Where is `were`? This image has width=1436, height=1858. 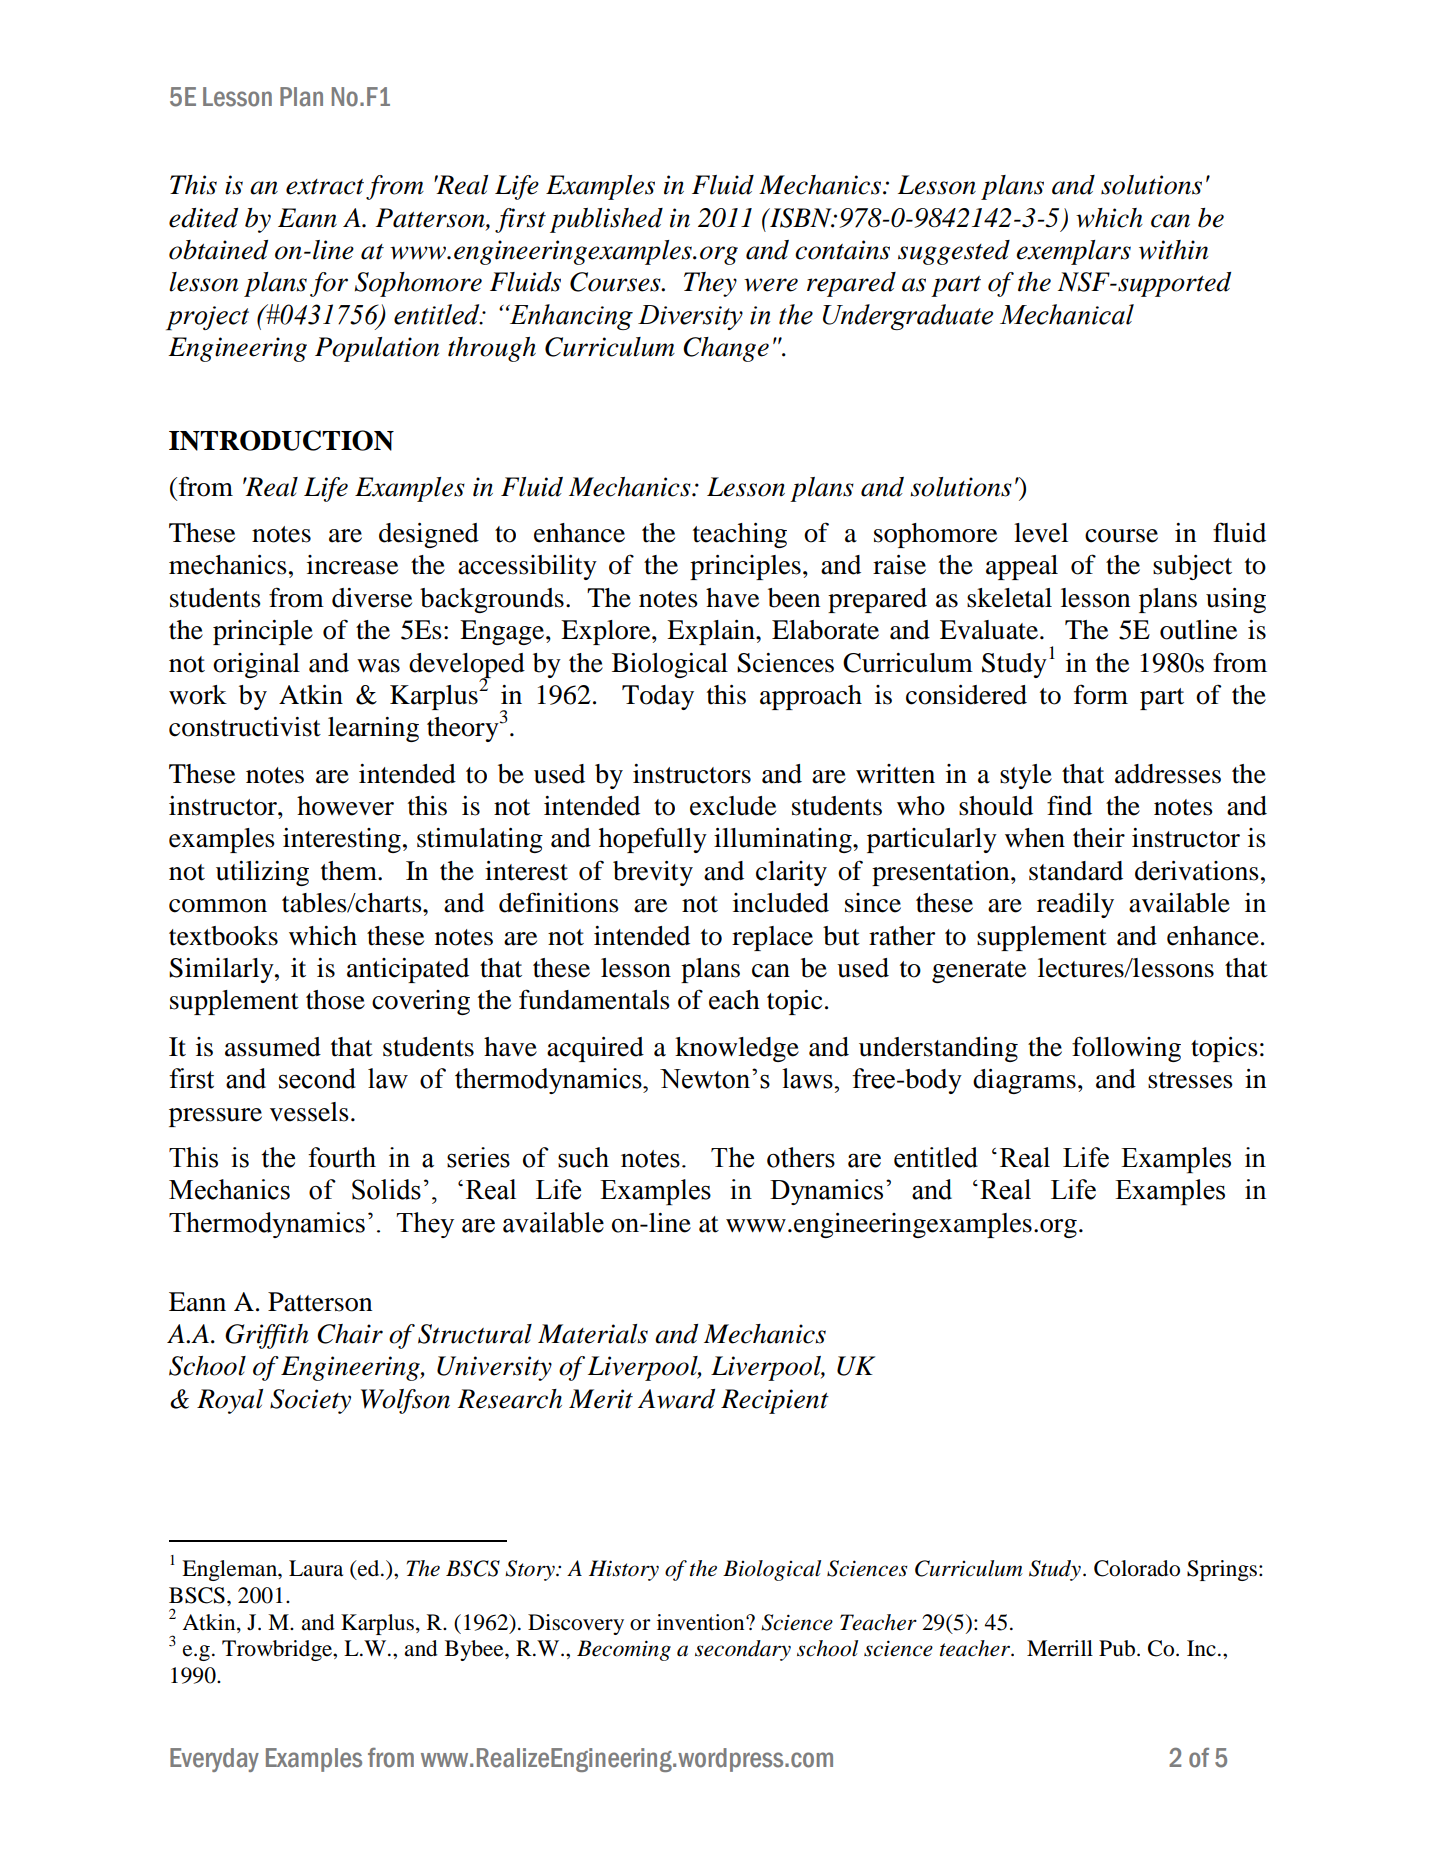 were is located at coordinates (771, 285).
